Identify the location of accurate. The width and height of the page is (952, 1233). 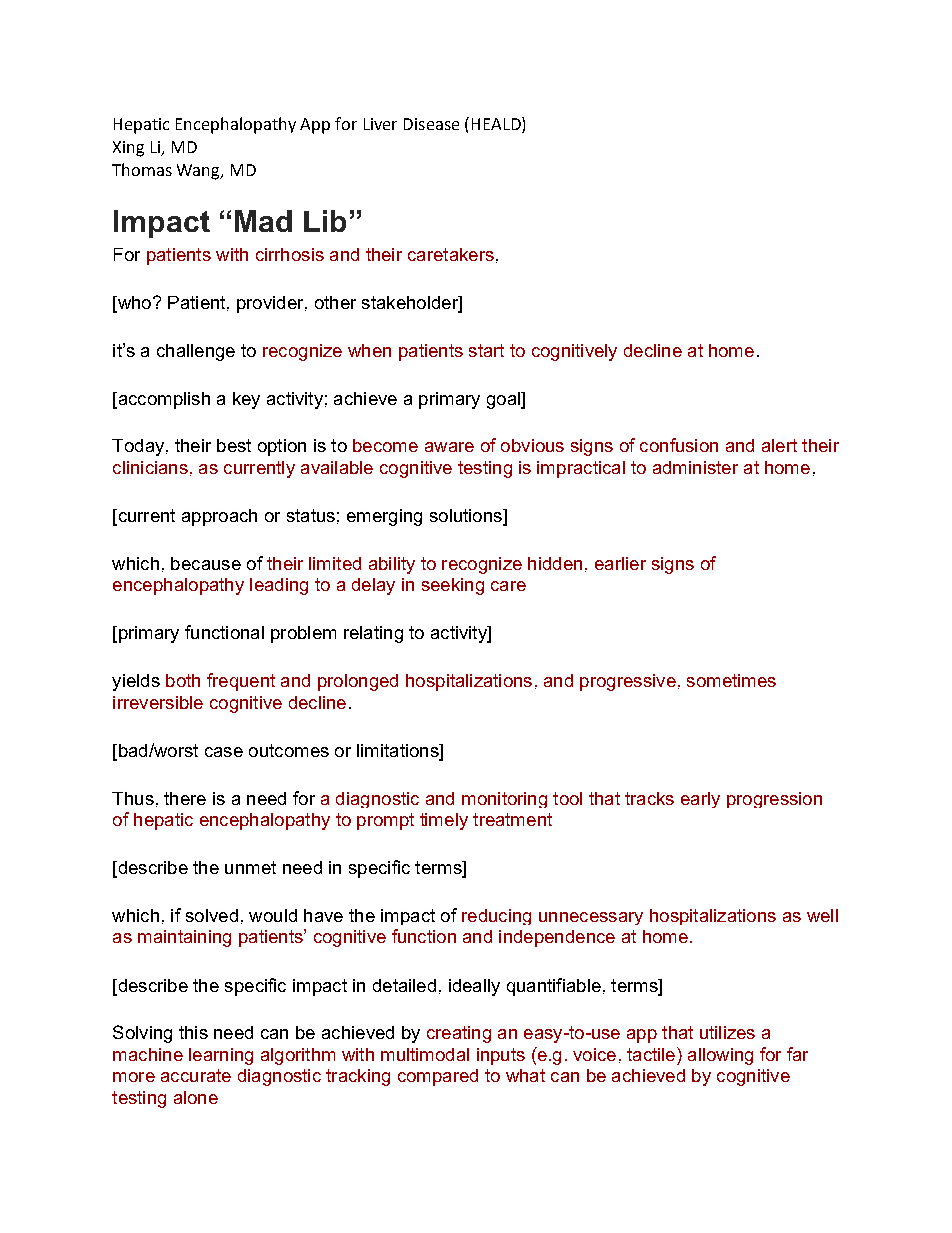
(196, 1075).
